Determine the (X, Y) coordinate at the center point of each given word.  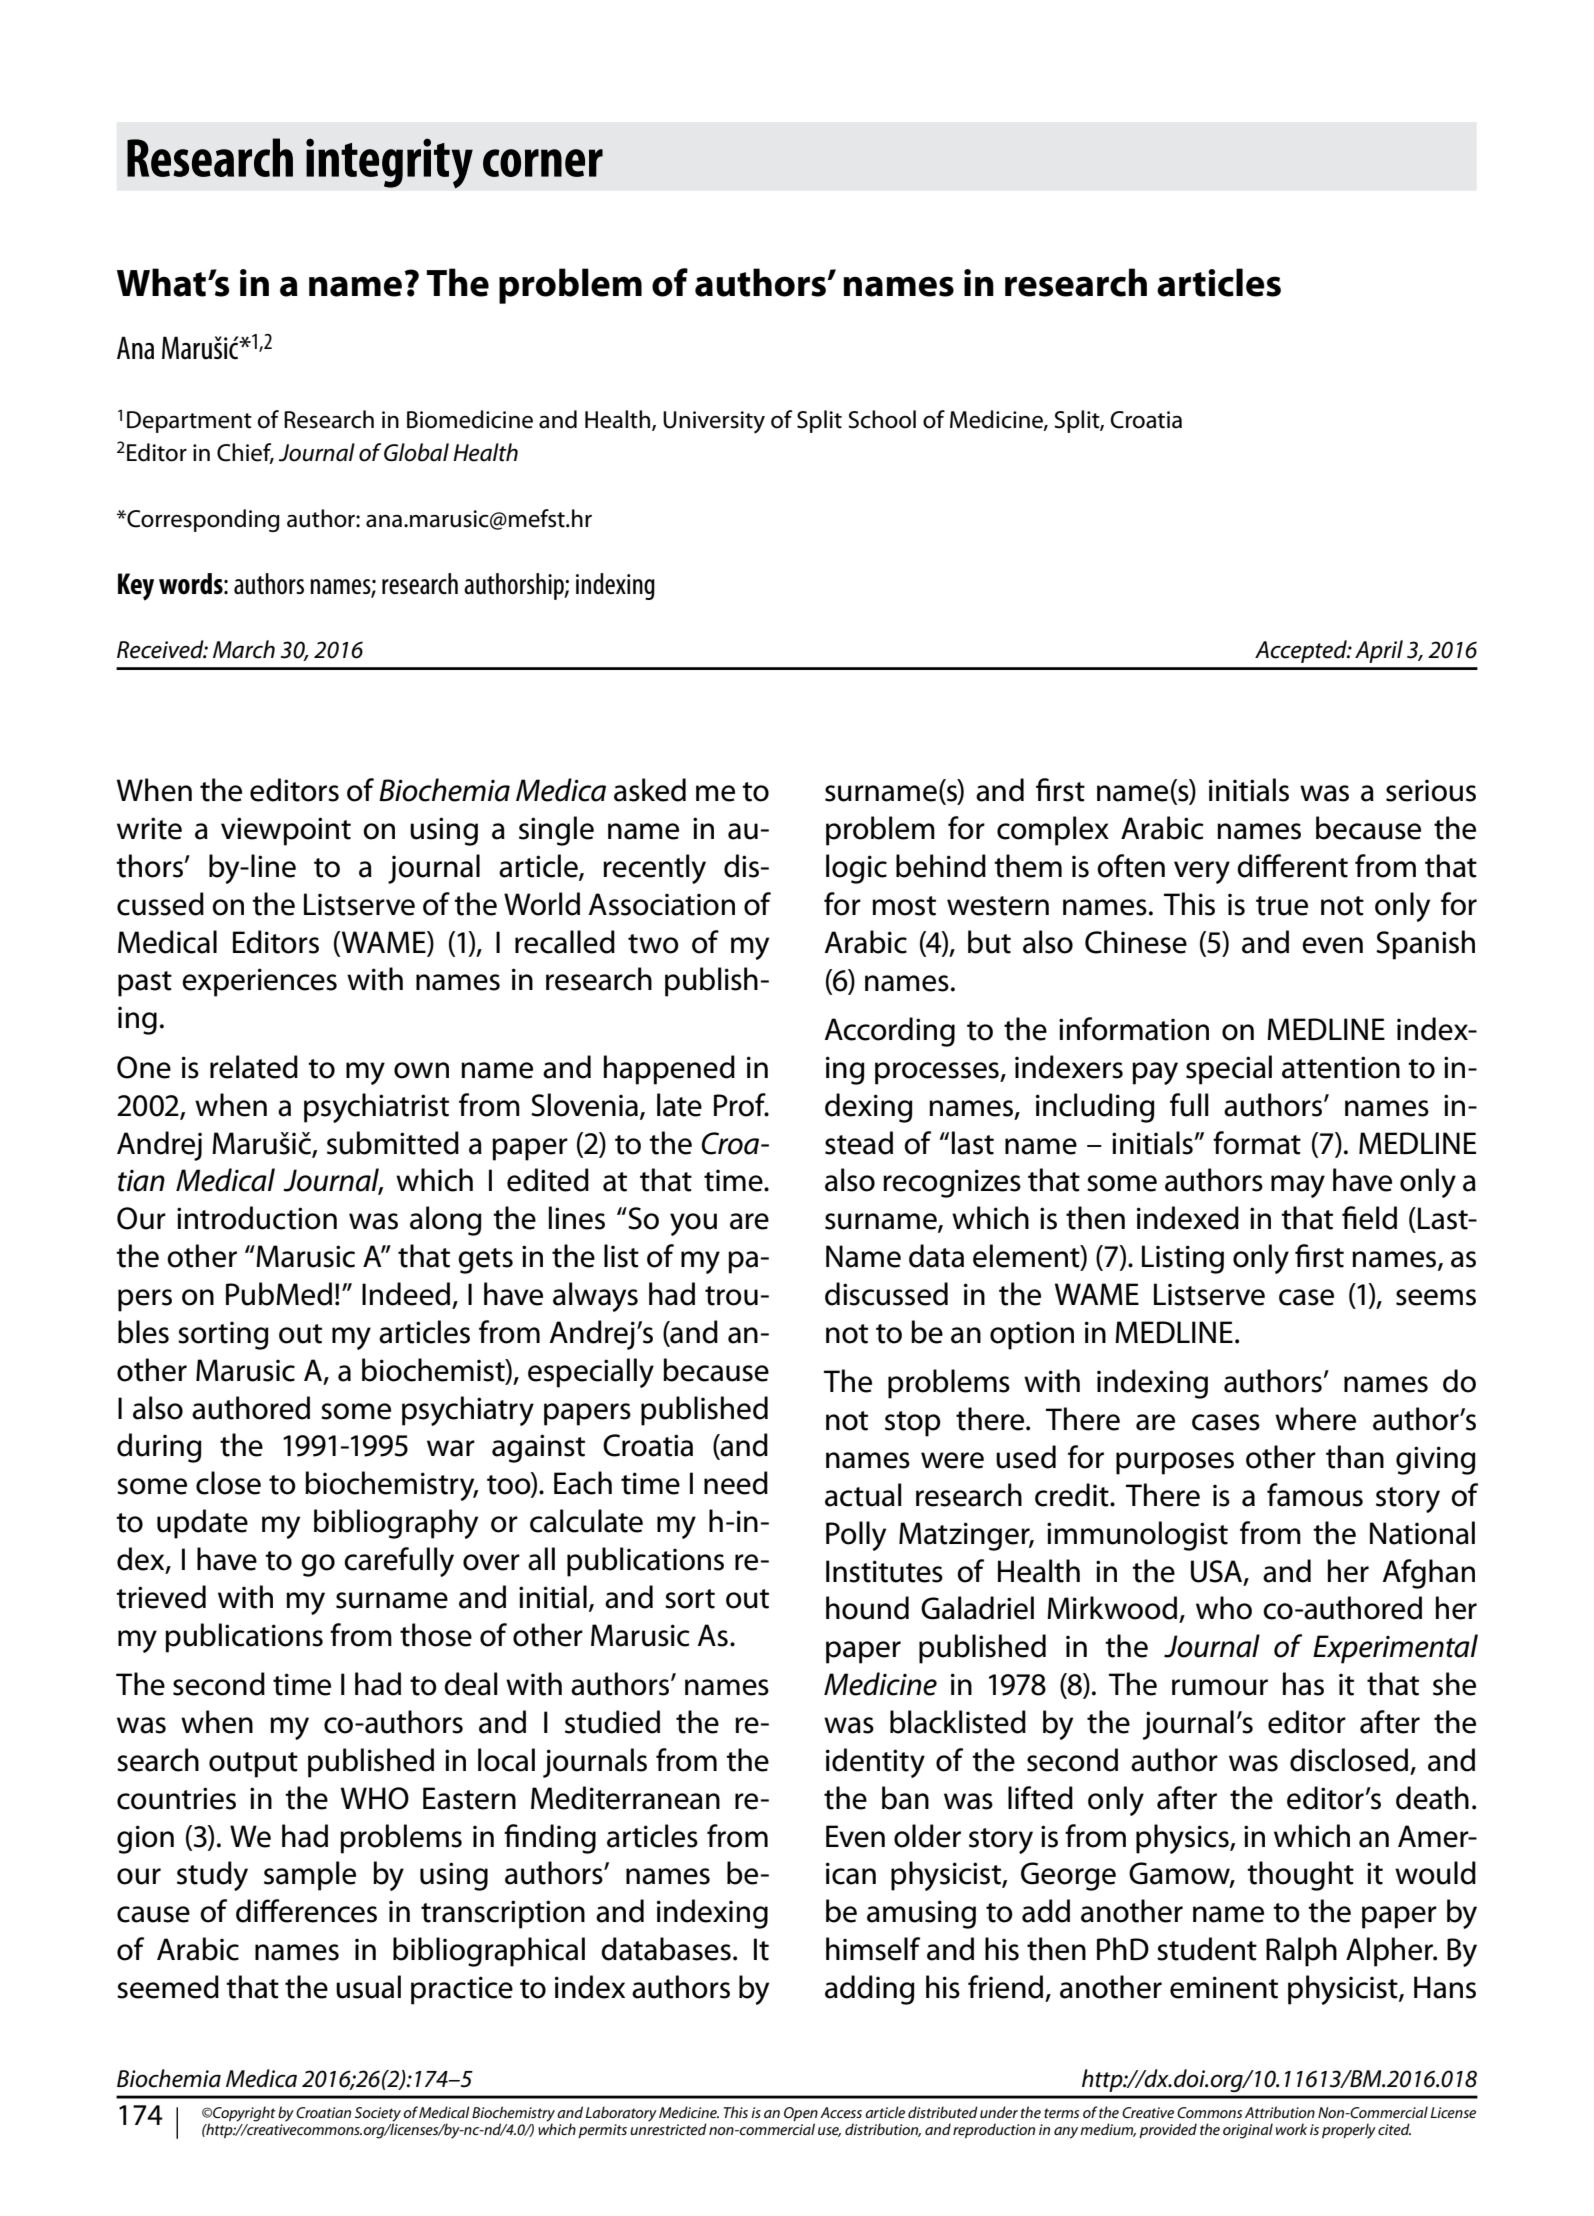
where (1315, 1419)
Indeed (406, 1294)
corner (543, 163)
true (1282, 906)
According (890, 1032)
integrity (389, 163)
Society (378, 2115)
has (1303, 1684)
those (436, 1635)
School (882, 419)
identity (875, 1763)
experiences (259, 982)
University (714, 422)
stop (913, 1424)
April (1379, 651)
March (244, 649)
